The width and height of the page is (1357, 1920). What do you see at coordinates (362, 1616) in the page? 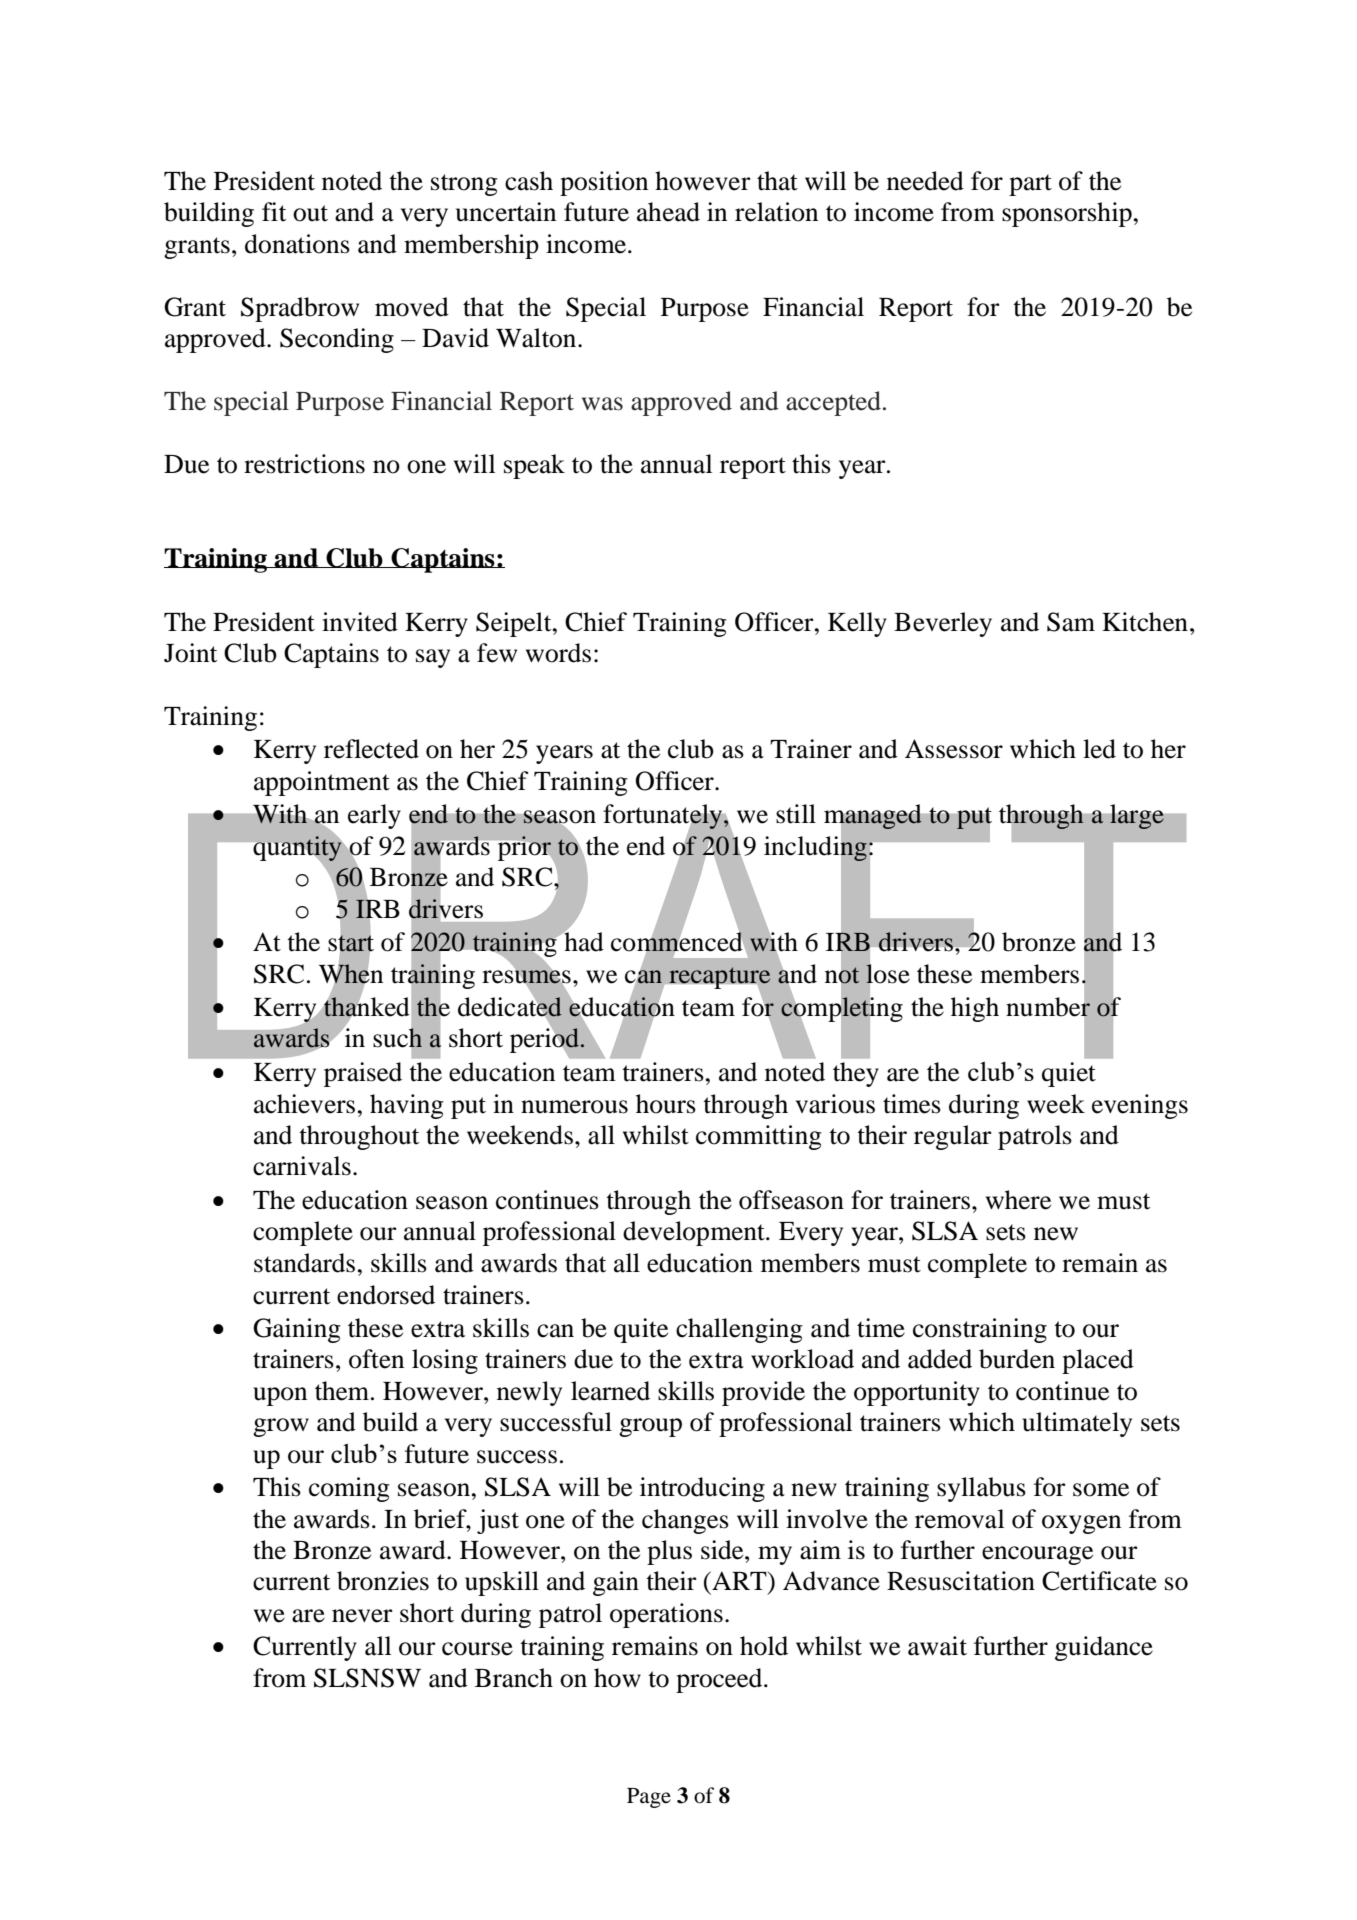
I see `never` at bounding box center [362, 1616].
